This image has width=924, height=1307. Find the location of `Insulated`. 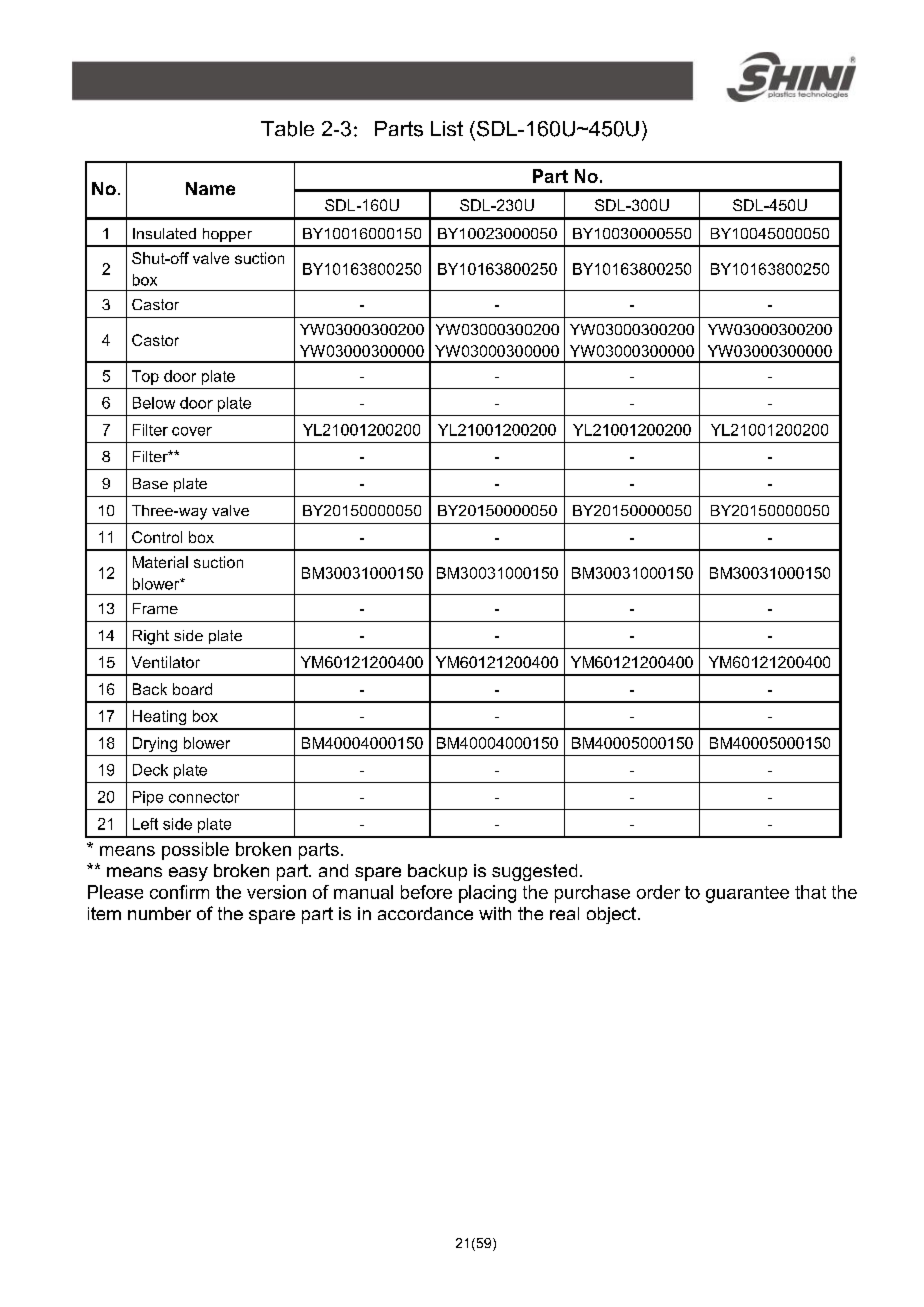

Insulated is located at coordinates (164, 233).
